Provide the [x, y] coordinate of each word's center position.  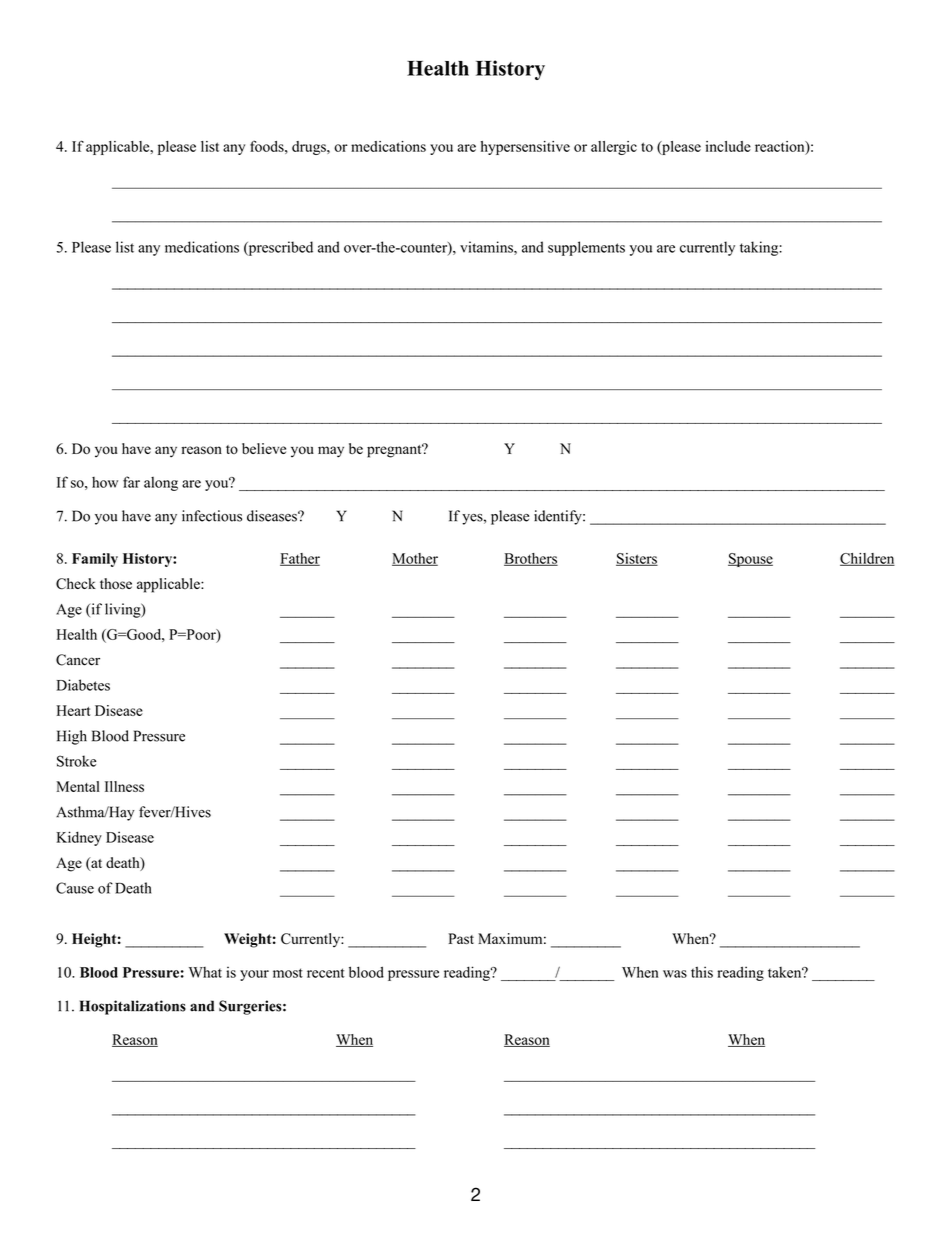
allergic [614, 148]
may [331, 452]
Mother [415, 559]
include [728, 146]
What [205, 972]
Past [461, 938]
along [161, 484]
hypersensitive [525, 148]
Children [867, 559]
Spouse [750, 560]
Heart [73, 710]
